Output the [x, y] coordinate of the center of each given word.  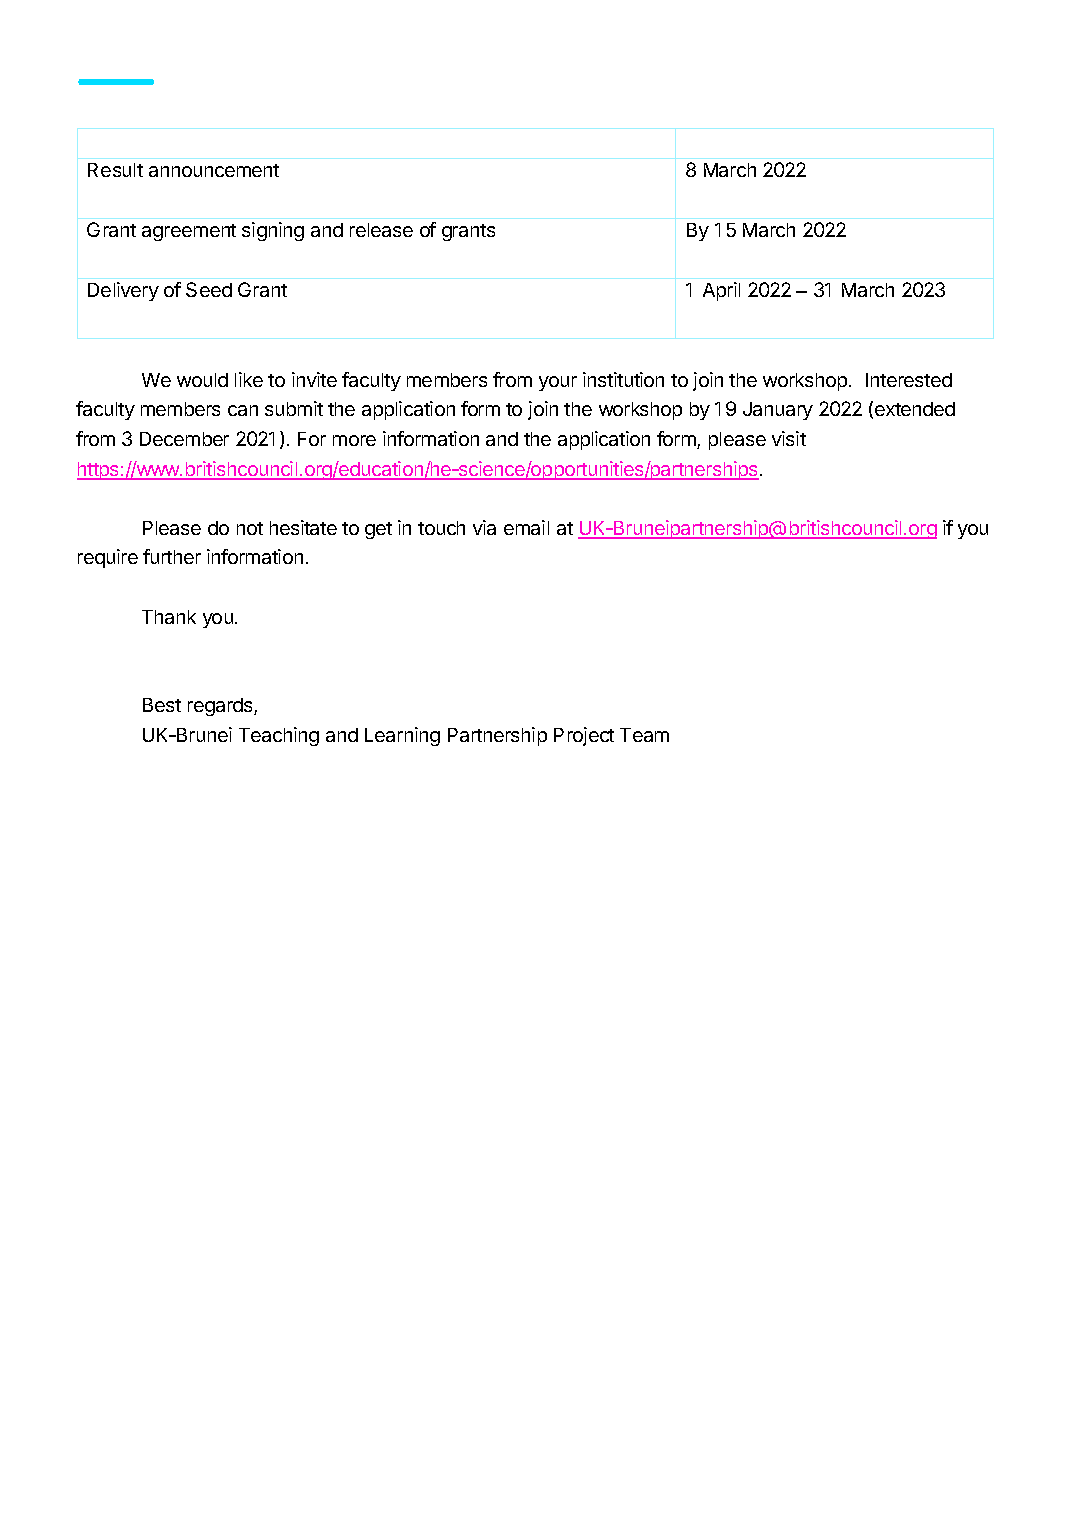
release [381, 230]
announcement [214, 170]
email [526, 527]
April [721, 291]
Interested [909, 380]
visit [789, 438]
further [172, 556]
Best [162, 705]
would [202, 380]
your [558, 383]
